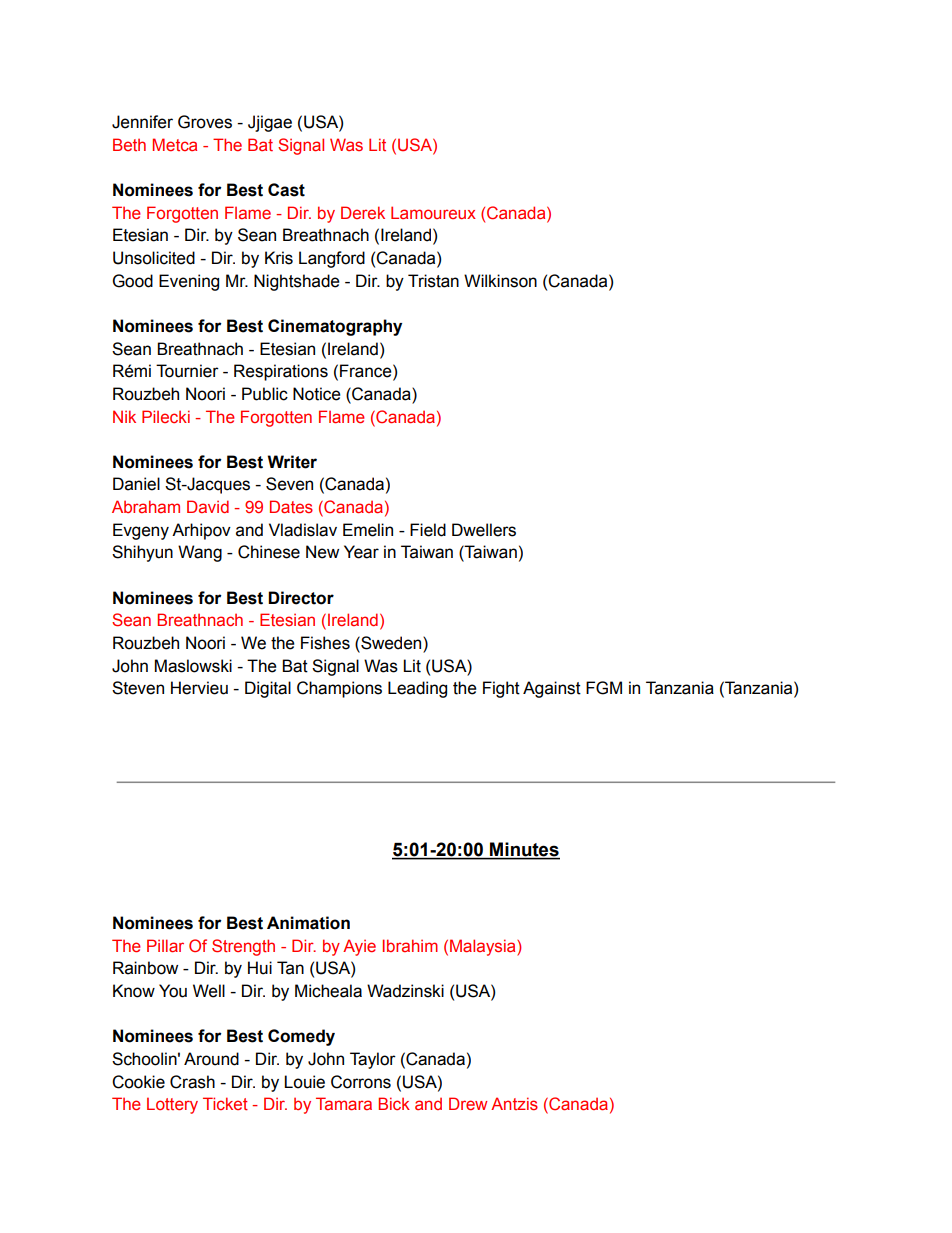 The width and height of the screenshot is (952, 1233). I want to click on Crash, so click(192, 1082).
